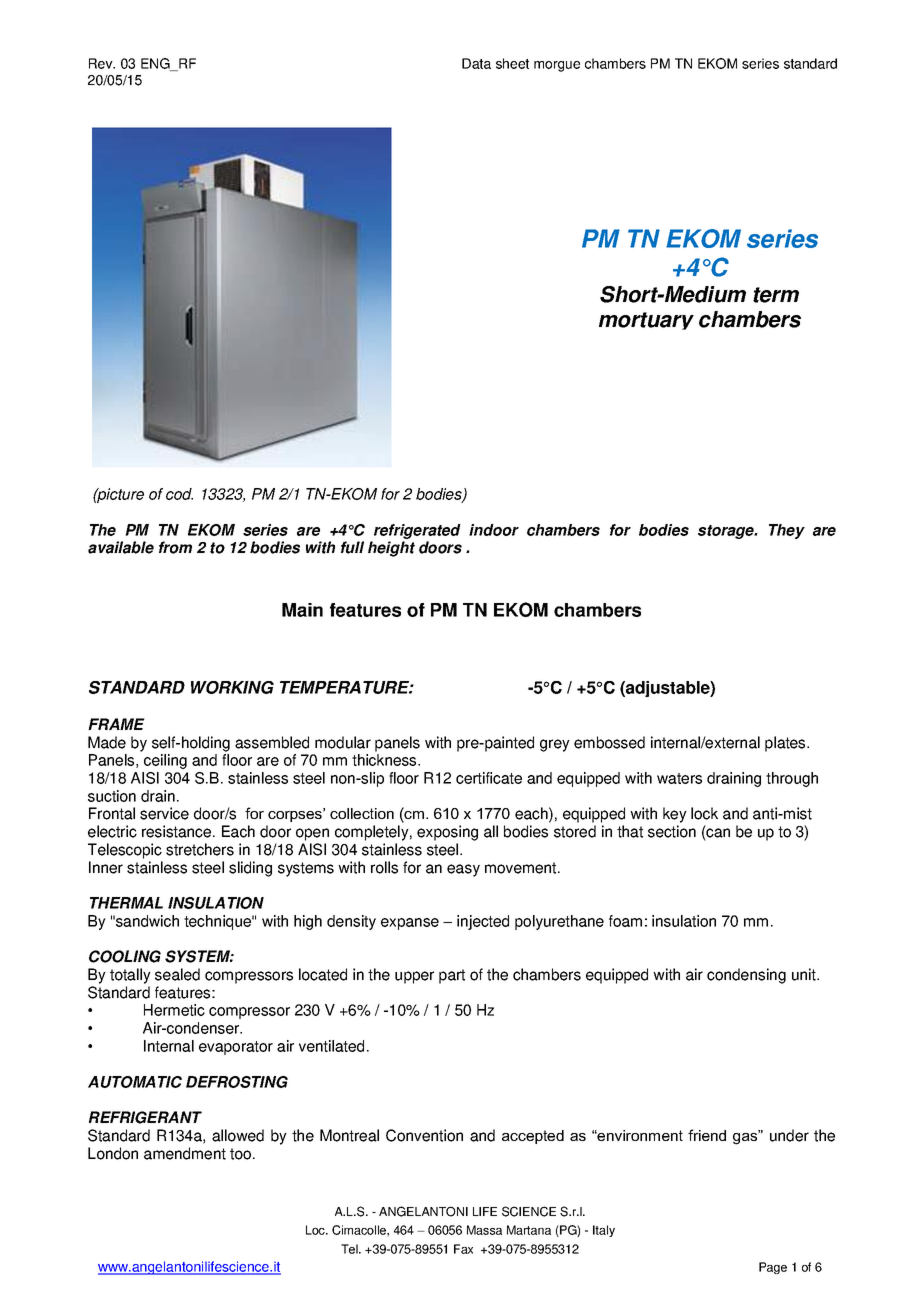  What do you see at coordinates (646, 321) in the screenshot?
I see `mortuary` at bounding box center [646, 321].
